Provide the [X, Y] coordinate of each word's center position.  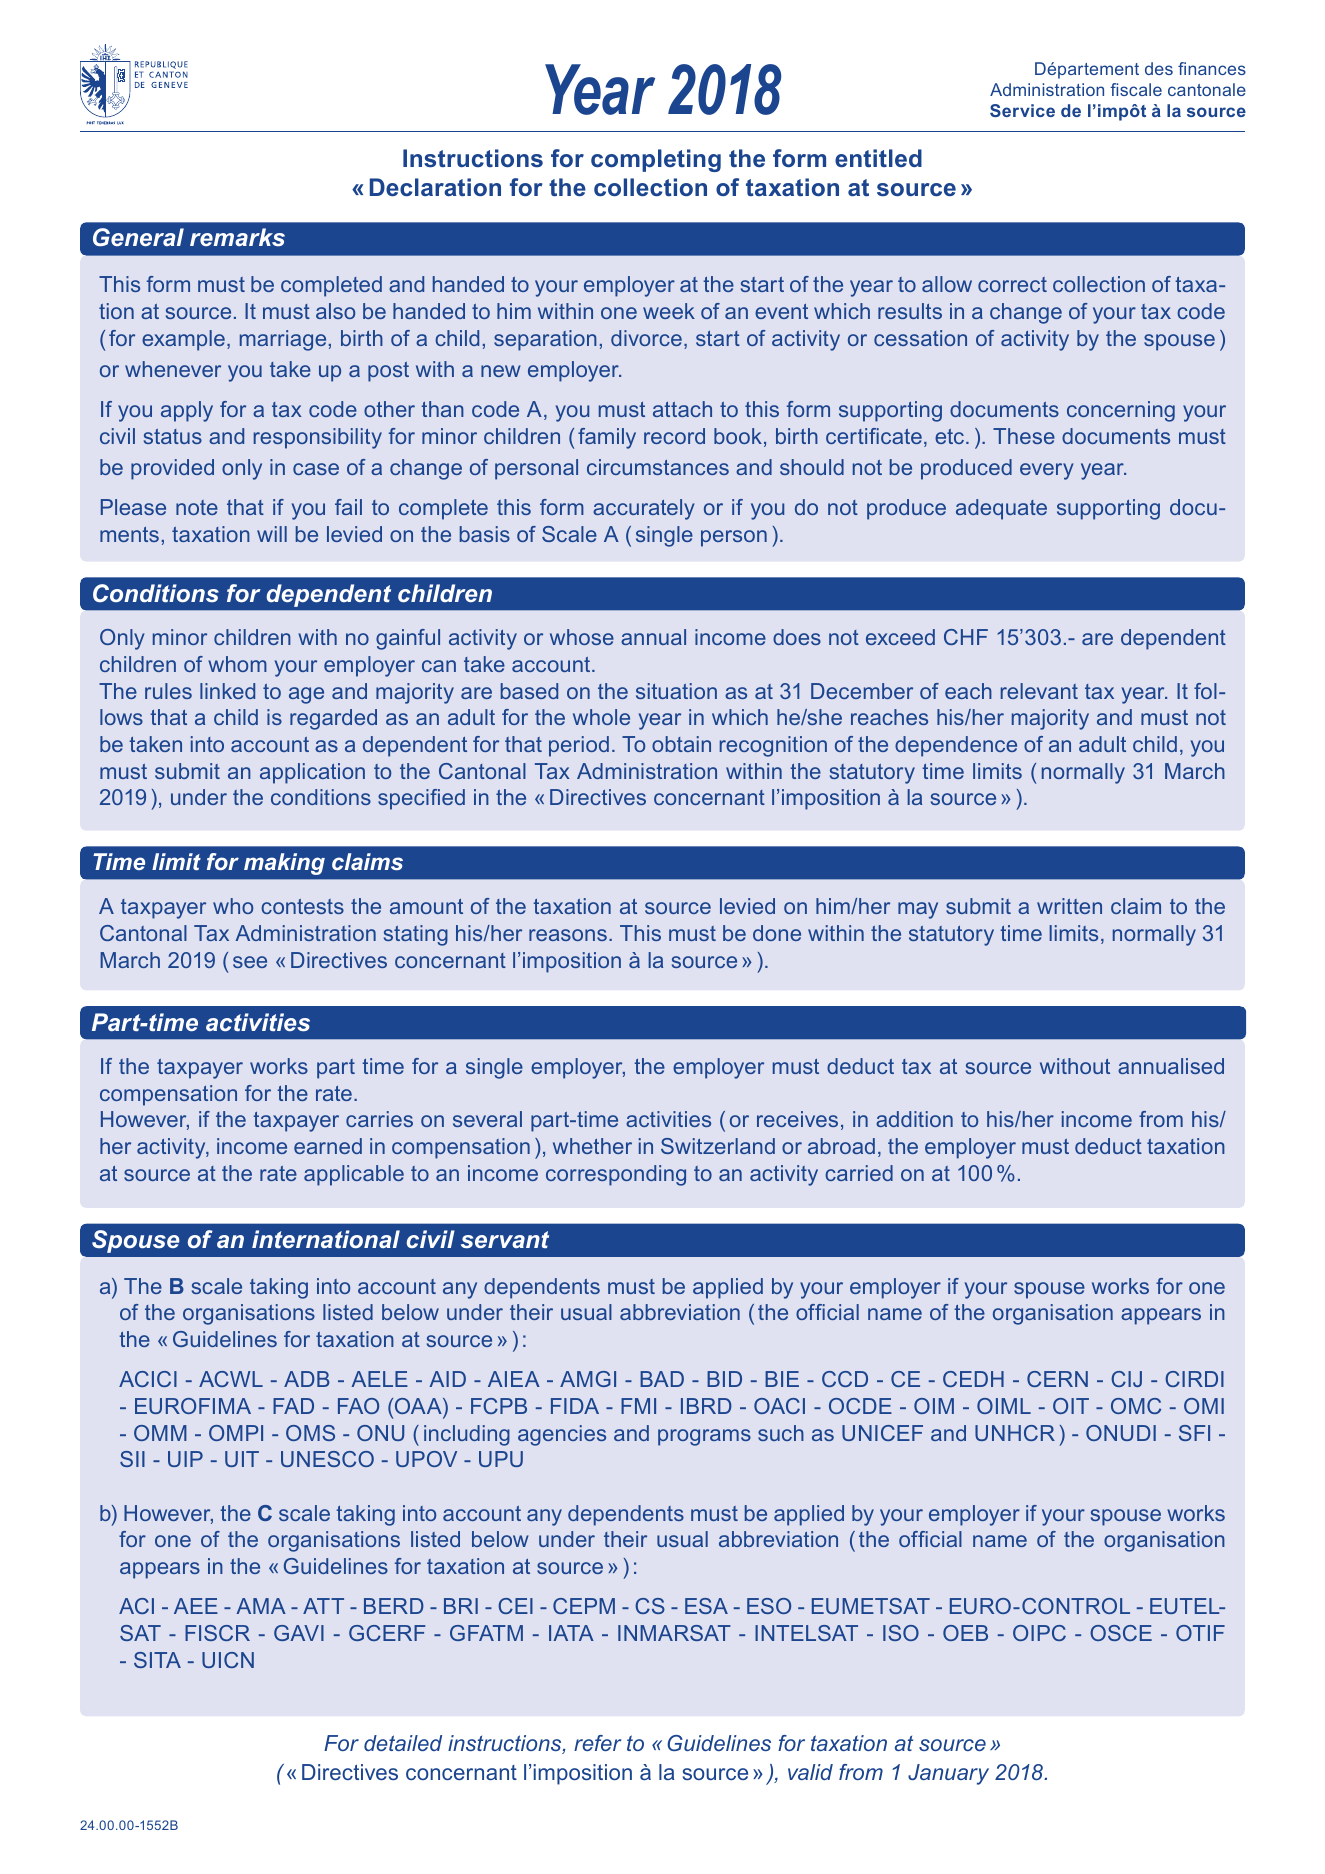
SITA [157, 1660]
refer [597, 1743]
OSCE [1121, 1633]
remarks [237, 237]
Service [1022, 110]
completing [656, 160]
